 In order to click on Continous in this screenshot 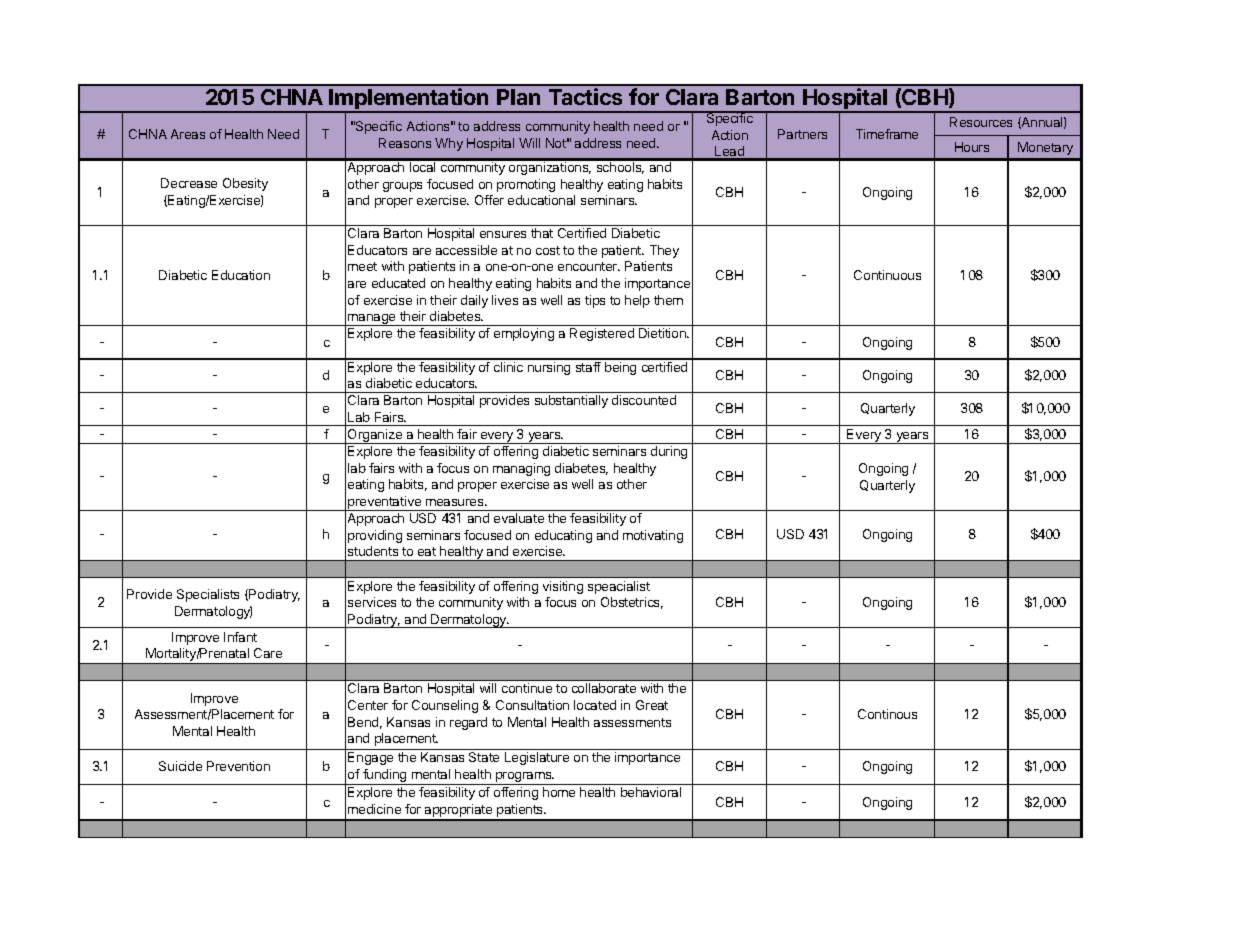, I will do `click(887, 714)`.
